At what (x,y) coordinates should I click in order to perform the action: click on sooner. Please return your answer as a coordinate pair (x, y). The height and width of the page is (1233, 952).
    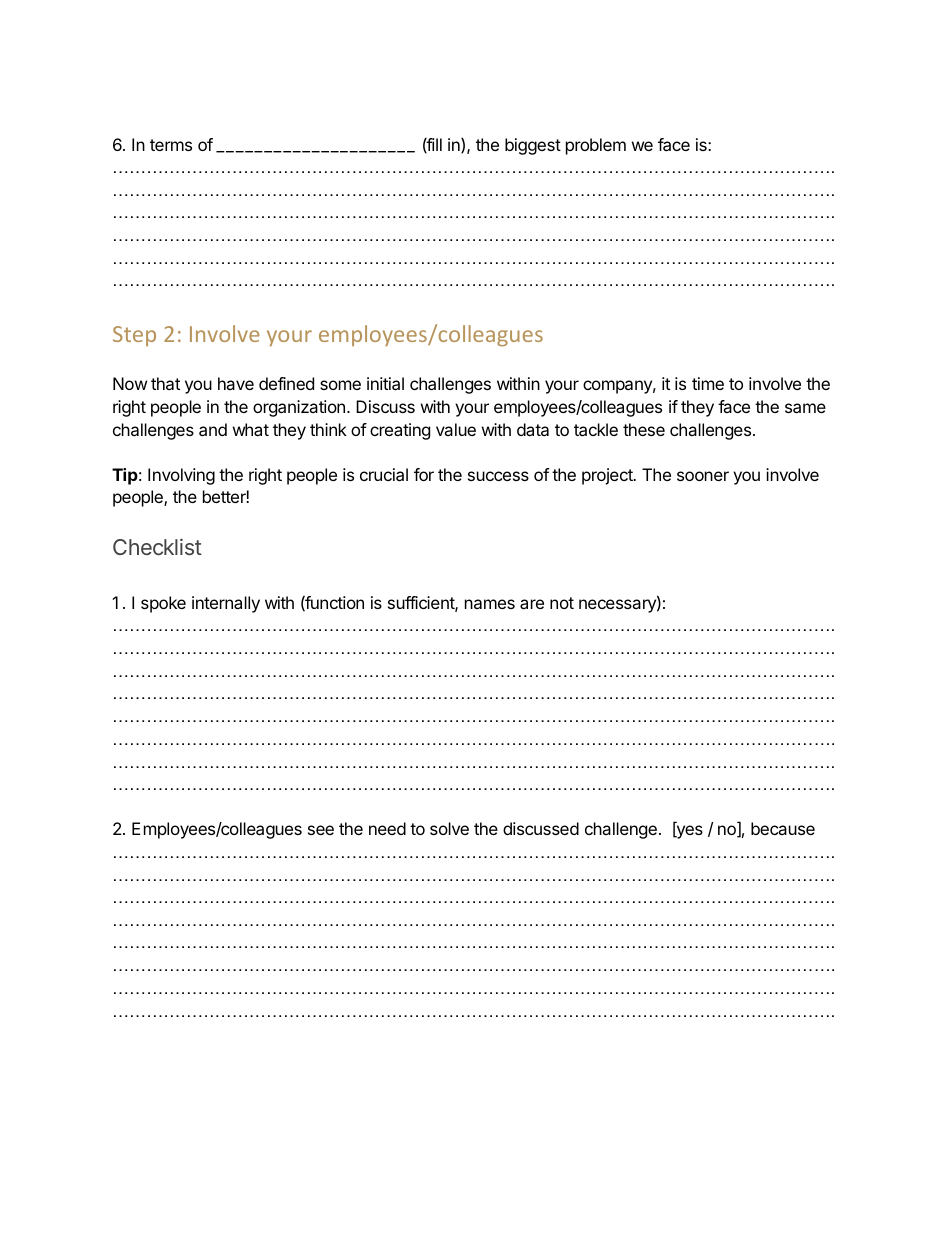
    Looking at the image, I should click on (703, 476).
